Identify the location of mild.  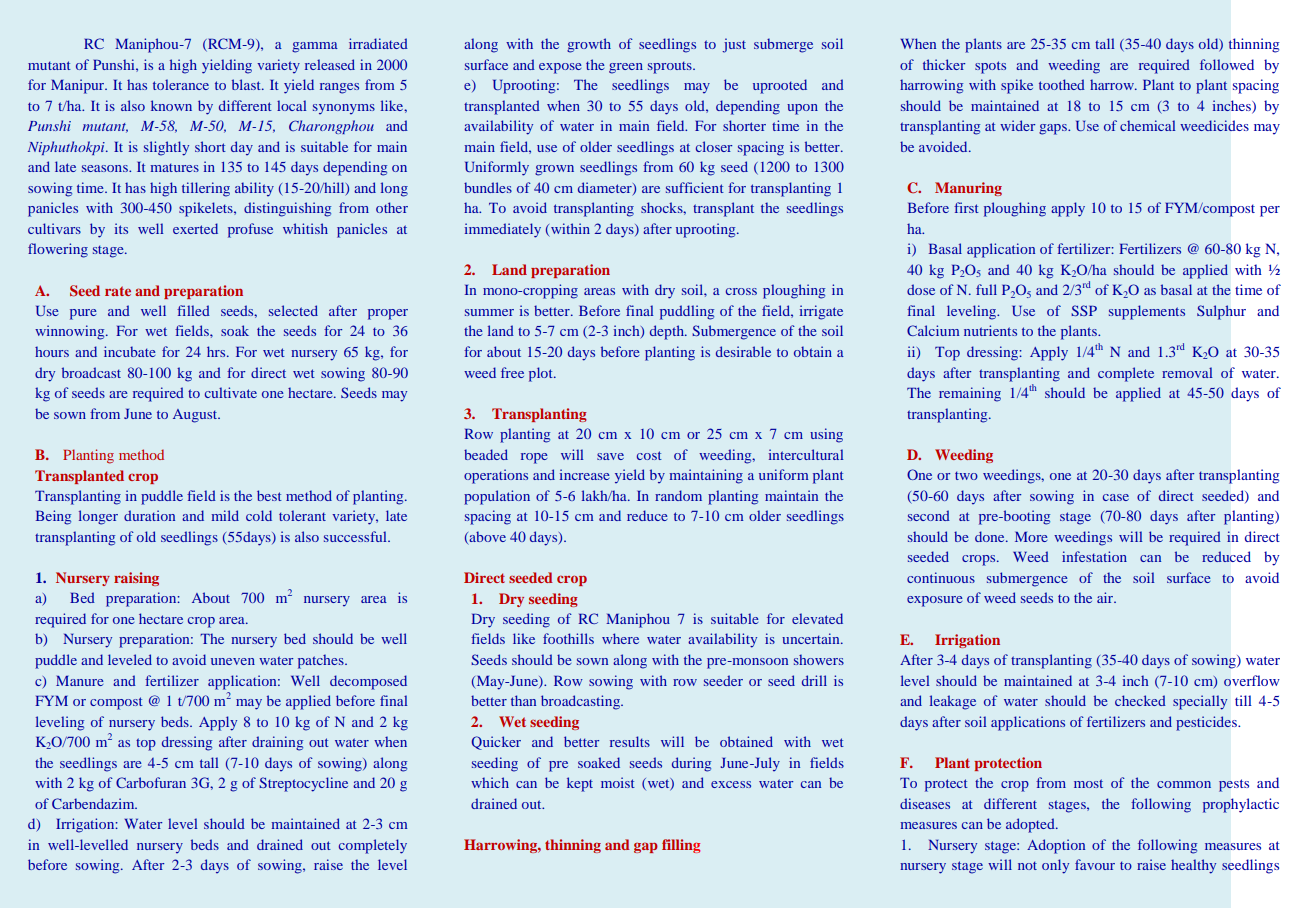
(225, 515).
